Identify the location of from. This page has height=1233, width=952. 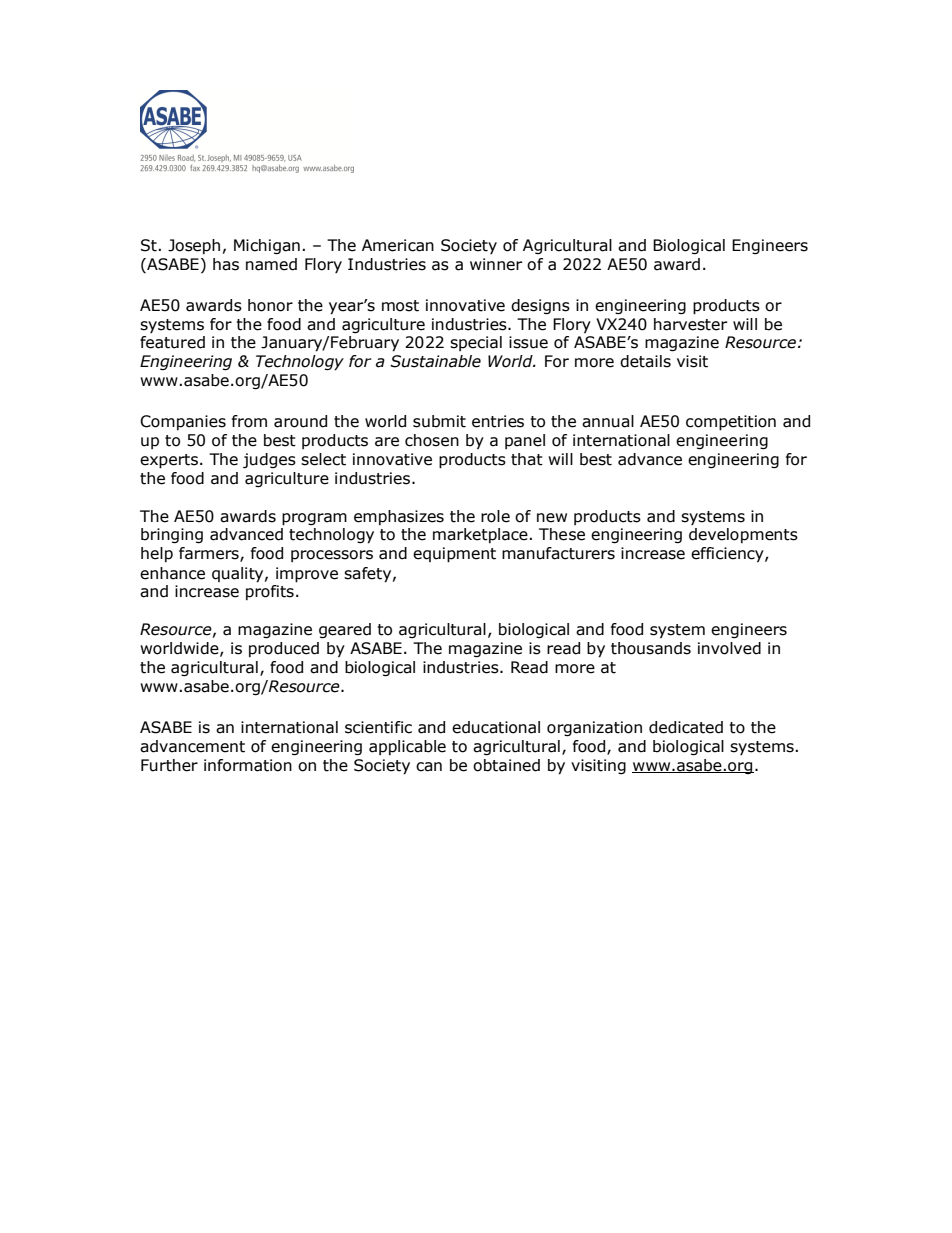
(249, 421).
